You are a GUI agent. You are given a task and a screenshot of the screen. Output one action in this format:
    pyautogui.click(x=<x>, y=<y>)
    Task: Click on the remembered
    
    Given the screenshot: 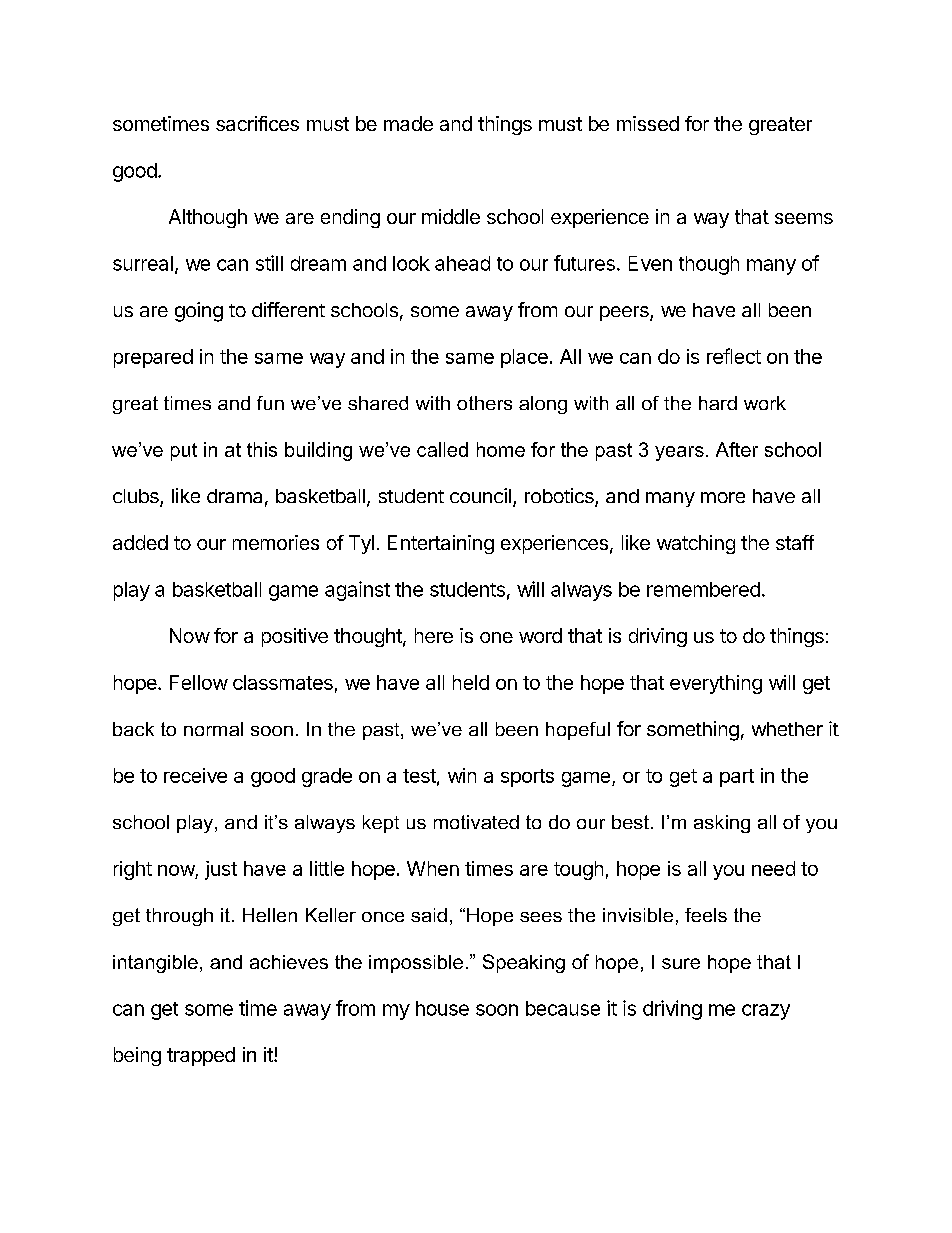 What is the action you would take?
    pyautogui.click(x=703, y=589)
